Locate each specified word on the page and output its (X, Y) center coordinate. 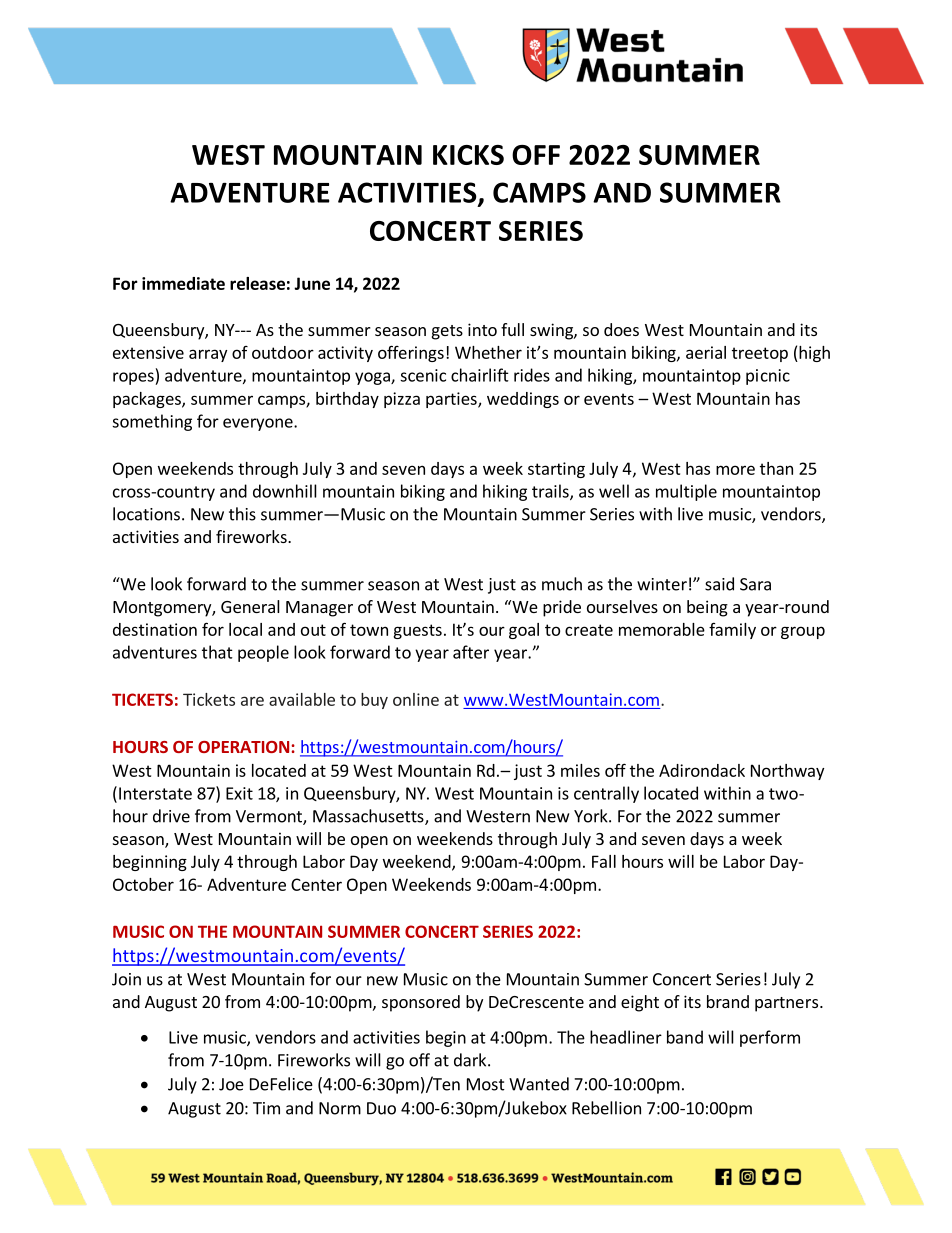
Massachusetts (369, 817)
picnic (768, 377)
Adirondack (702, 770)
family (732, 631)
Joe (231, 1084)
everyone (259, 424)
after (471, 652)
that (217, 652)
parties (452, 400)
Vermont (270, 817)
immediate (183, 283)
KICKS (468, 155)
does (621, 329)
